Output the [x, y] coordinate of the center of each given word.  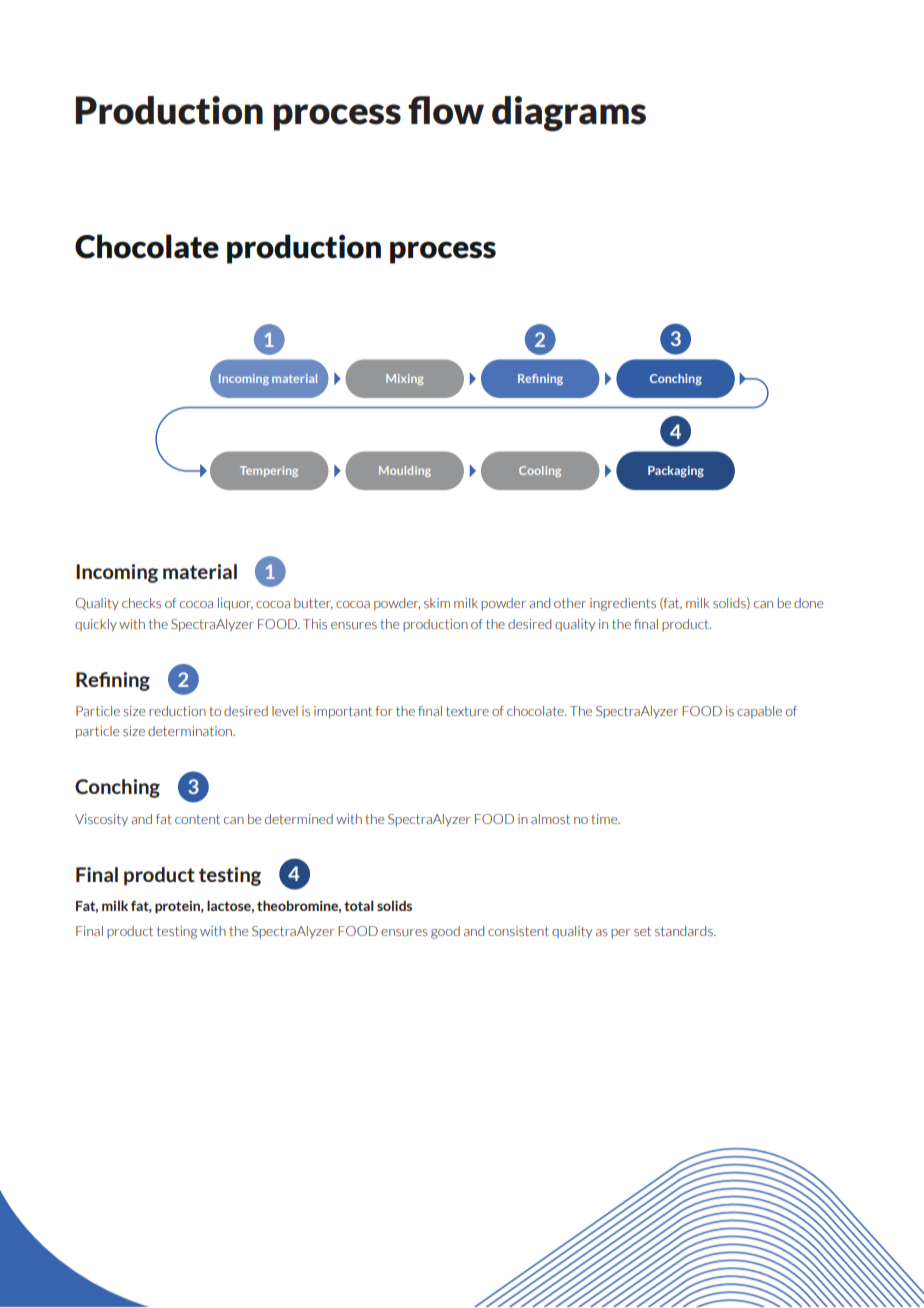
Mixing [405, 379]
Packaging [676, 472]
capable [759, 712]
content [197, 819]
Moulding [405, 471]
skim [437, 603]
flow [446, 110]
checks [141, 603]
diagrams [569, 114]
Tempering [269, 471]
